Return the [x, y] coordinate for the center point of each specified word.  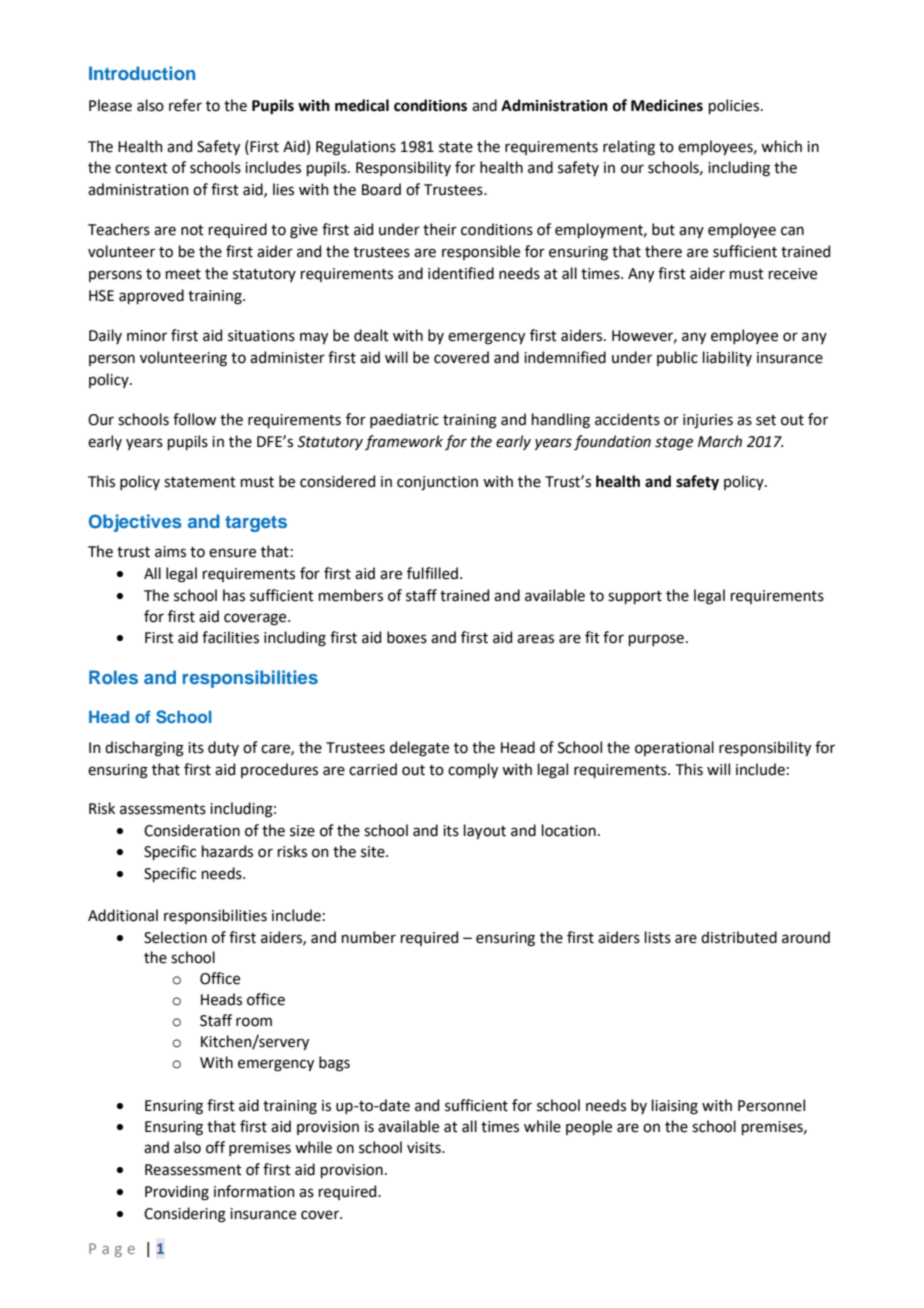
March [720, 441]
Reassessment [193, 1170]
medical [362, 105]
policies [735, 106]
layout [485, 831]
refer [185, 105]
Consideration [192, 830]
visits [425, 1148]
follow [194, 419]
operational [674, 748]
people [589, 1127]
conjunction [437, 483]
